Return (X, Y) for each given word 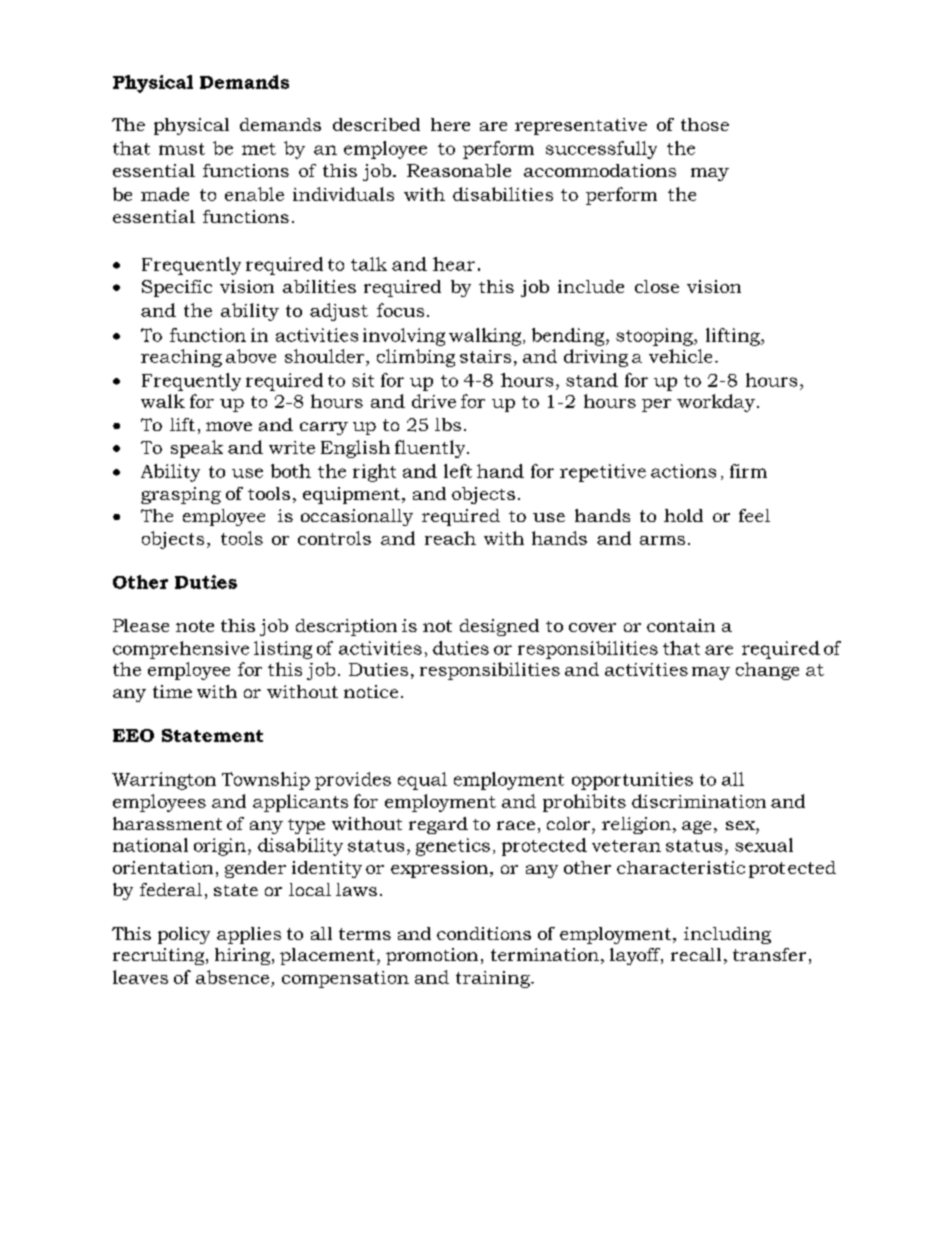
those (705, 124)
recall (696, 954)
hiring (244, 956)
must (182, 149)
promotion (432, 956)
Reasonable (459, 170)
